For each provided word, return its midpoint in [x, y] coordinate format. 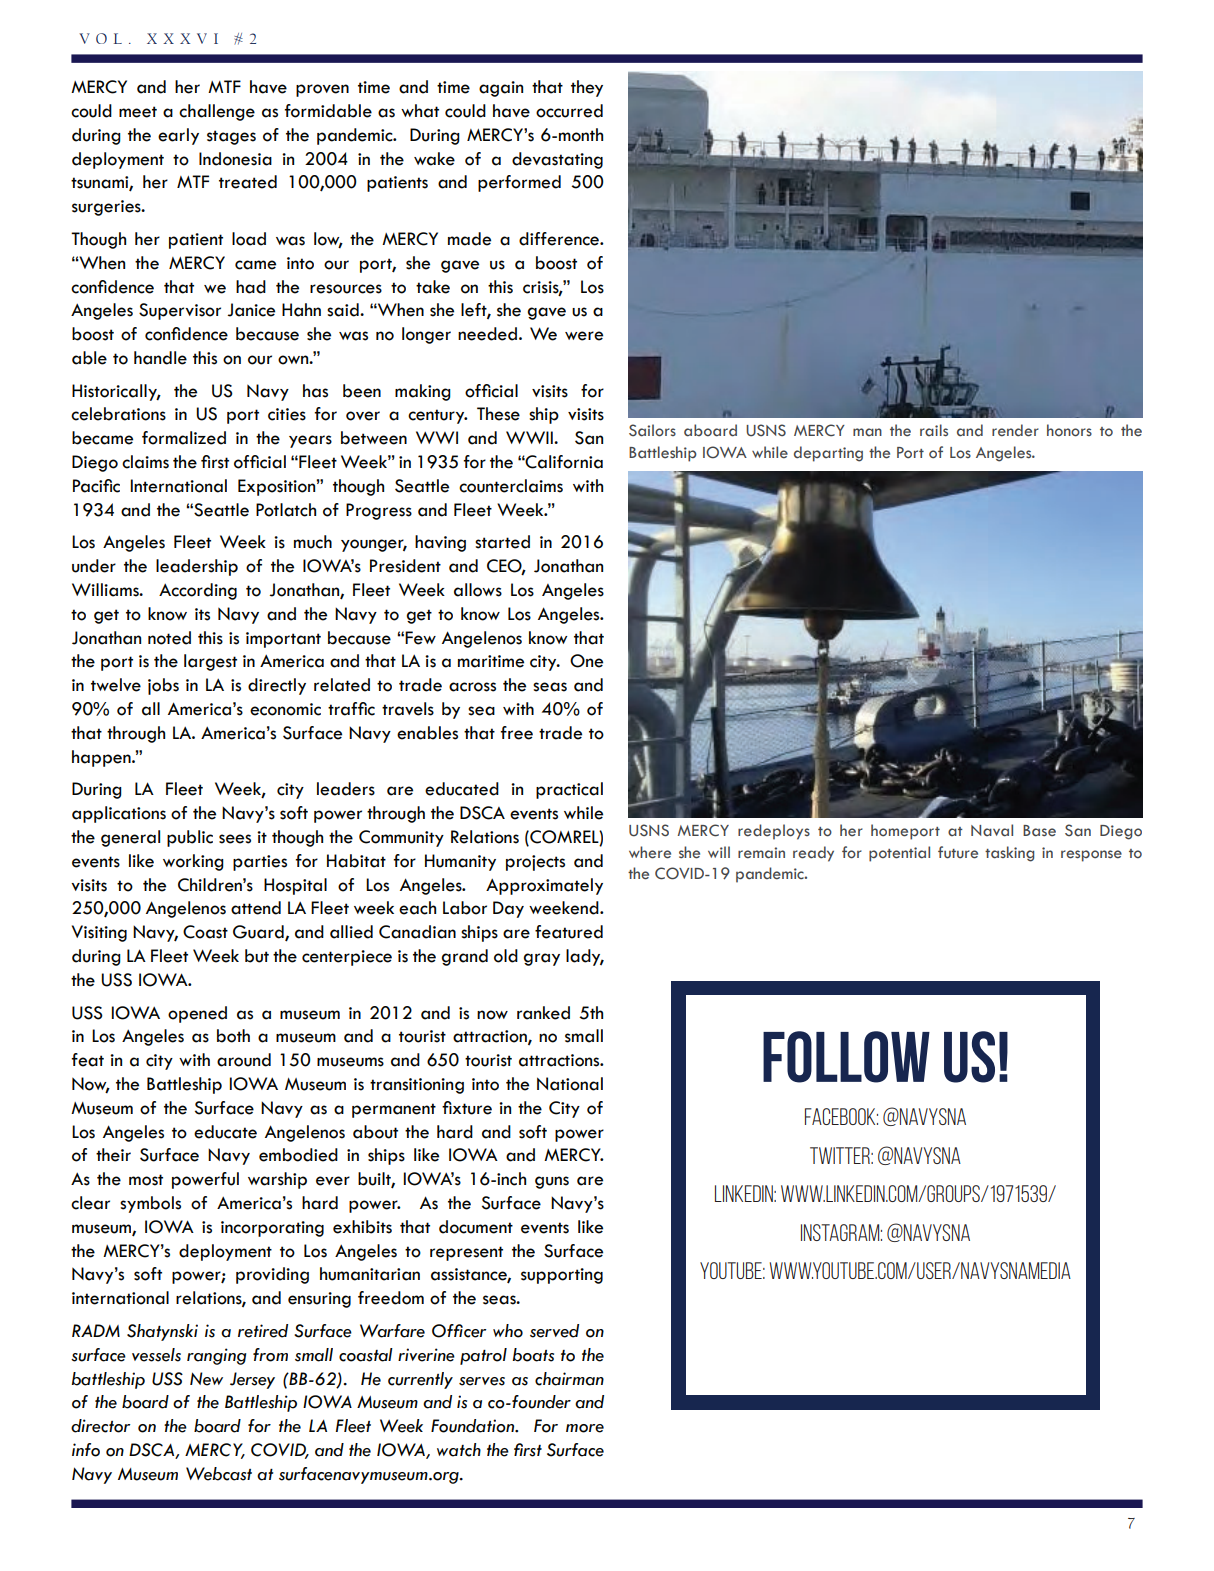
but [257, 956]
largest [210, 662]
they [587, 88]
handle [160, 358]
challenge [217, 112]
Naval [992, 830]
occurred [569, 111]
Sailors [652, 430]
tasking [1009, 854]
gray [542, 959]
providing [272, 1275]
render [1015, 430]
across [472, 687]
